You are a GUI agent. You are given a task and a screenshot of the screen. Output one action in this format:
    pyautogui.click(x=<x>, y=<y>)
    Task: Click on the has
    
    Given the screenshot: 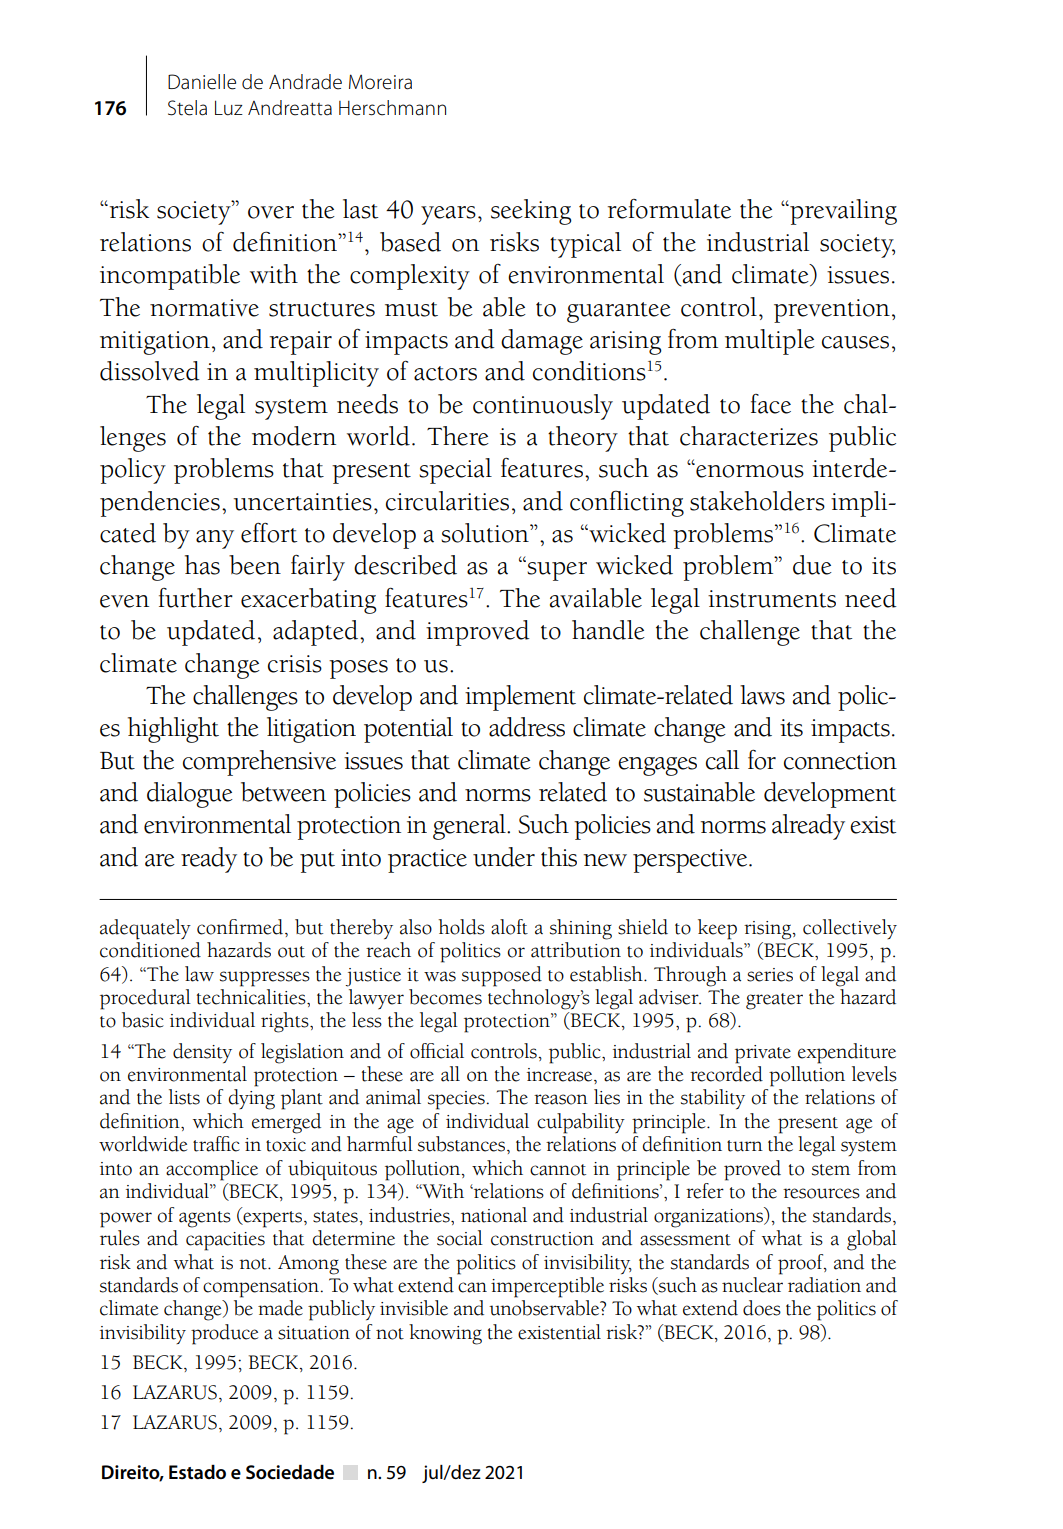 What is the action you would take?
    pyautogui.click(x=202, y=565)
